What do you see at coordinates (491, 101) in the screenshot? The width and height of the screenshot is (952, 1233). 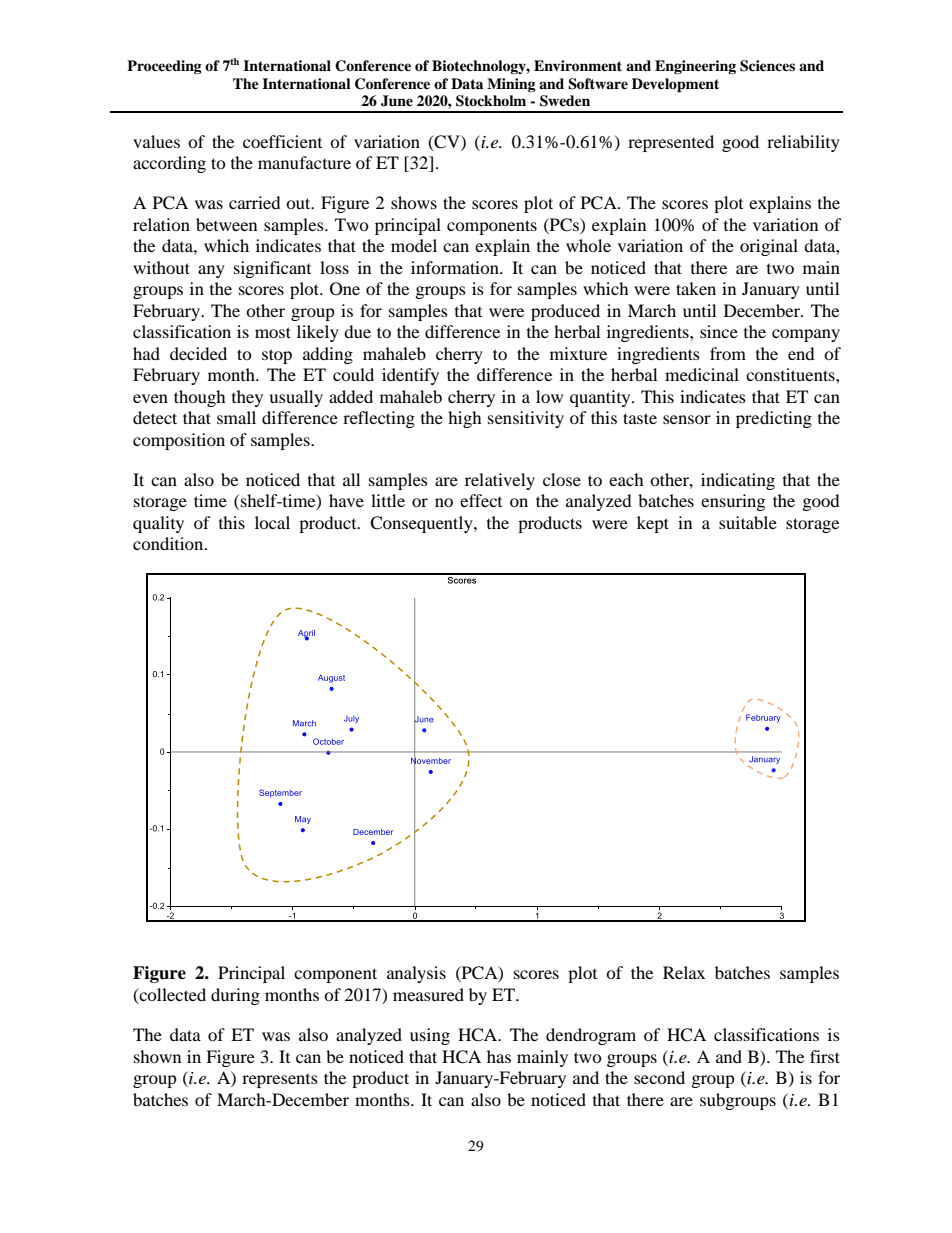 I see `Stockholm` at bounding box center [491, 101].
